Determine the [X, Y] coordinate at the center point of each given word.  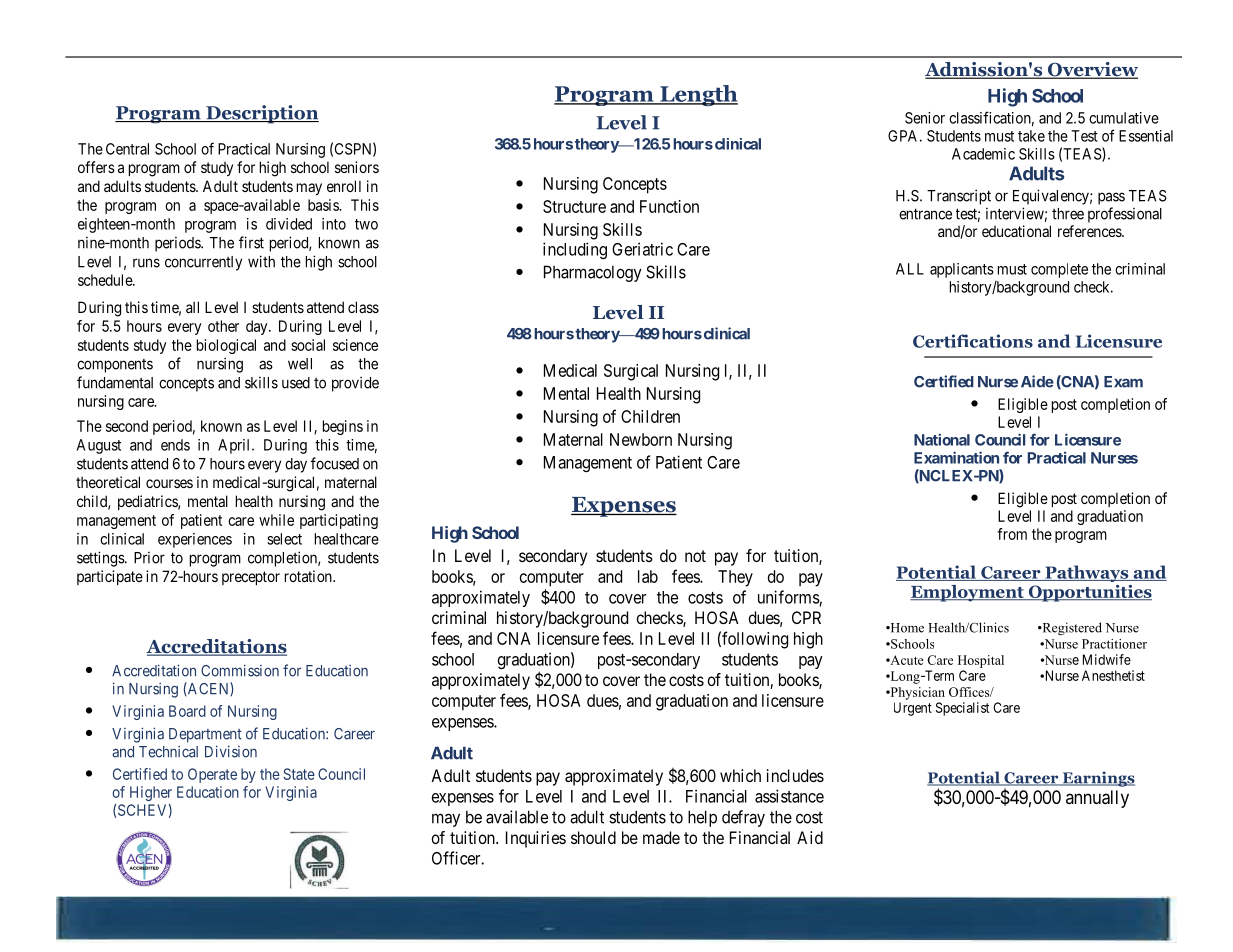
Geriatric [642, 249]
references [1090, 231]
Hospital [981, 661]
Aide [1037, 381]
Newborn [641, 439]
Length [698, 95]
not [695, 556]
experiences [195, 540]
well [300, 364]
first [251, 242]
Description [261, 114]
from [1012, 534]
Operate [212, 775]
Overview [1092, 70]
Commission [240, 670]
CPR [806, 617]
